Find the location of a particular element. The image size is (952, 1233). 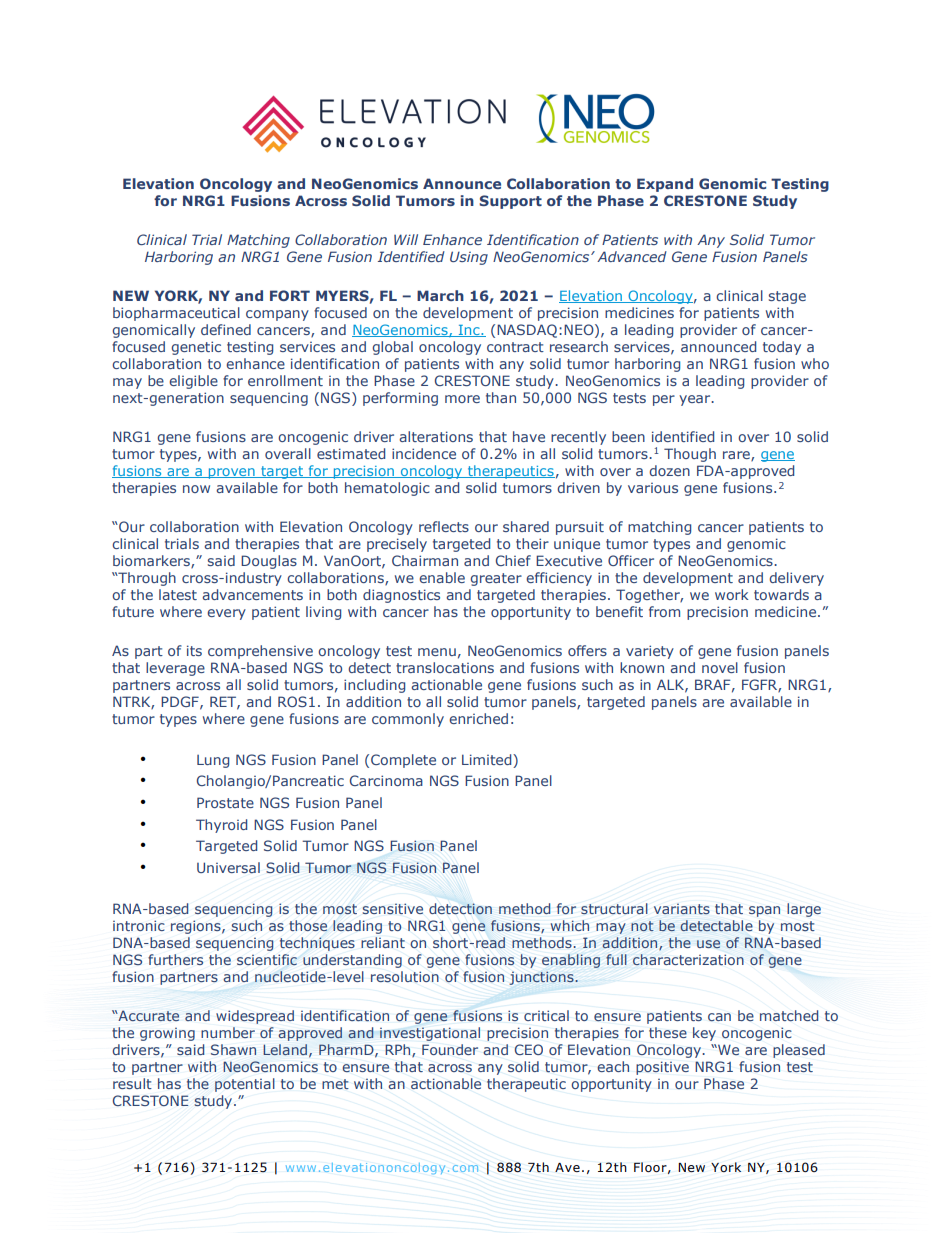

Support is located at coordinates (510, 202).
